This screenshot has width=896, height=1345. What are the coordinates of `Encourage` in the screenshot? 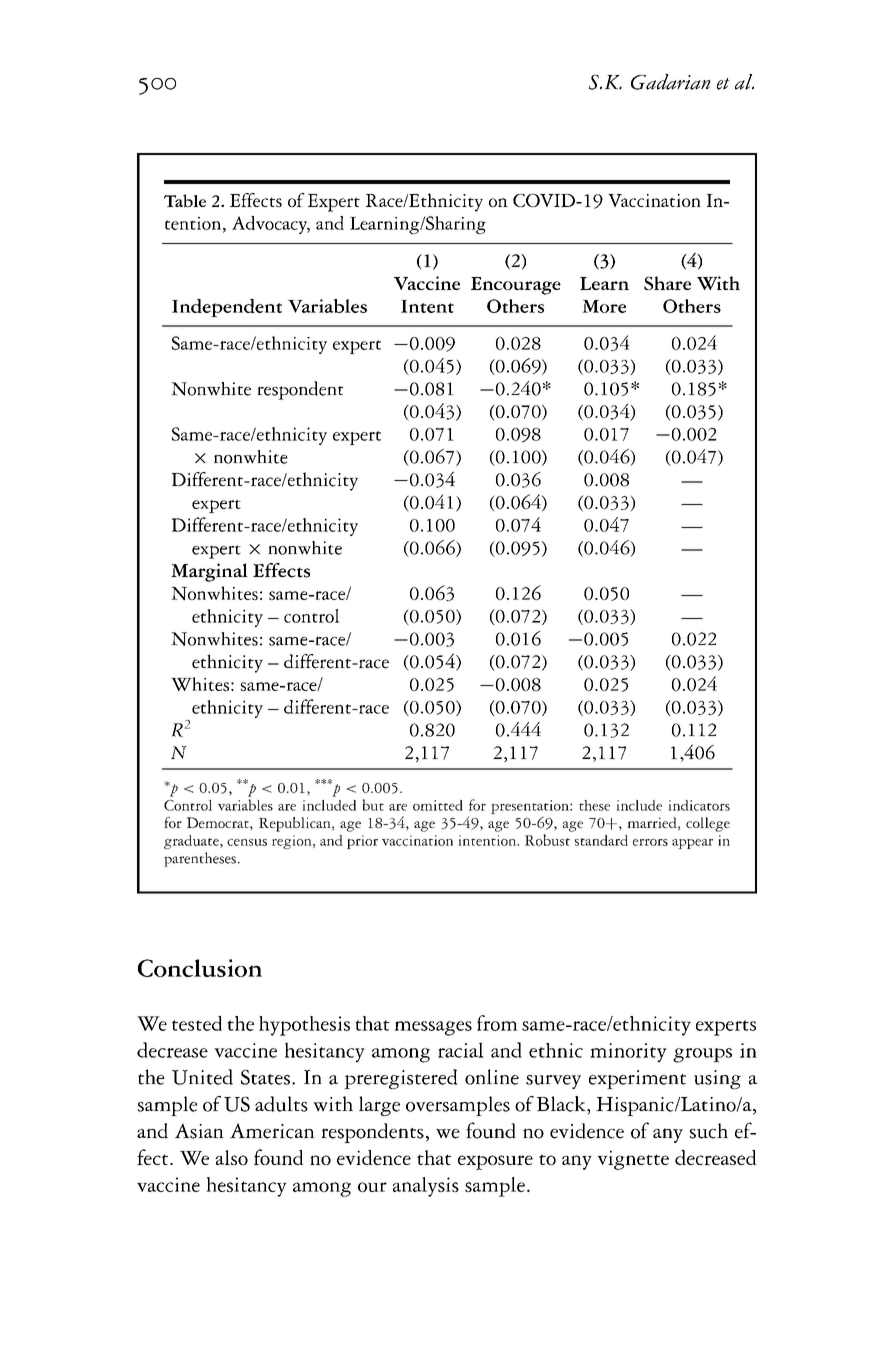 It's located at (516, 286).
